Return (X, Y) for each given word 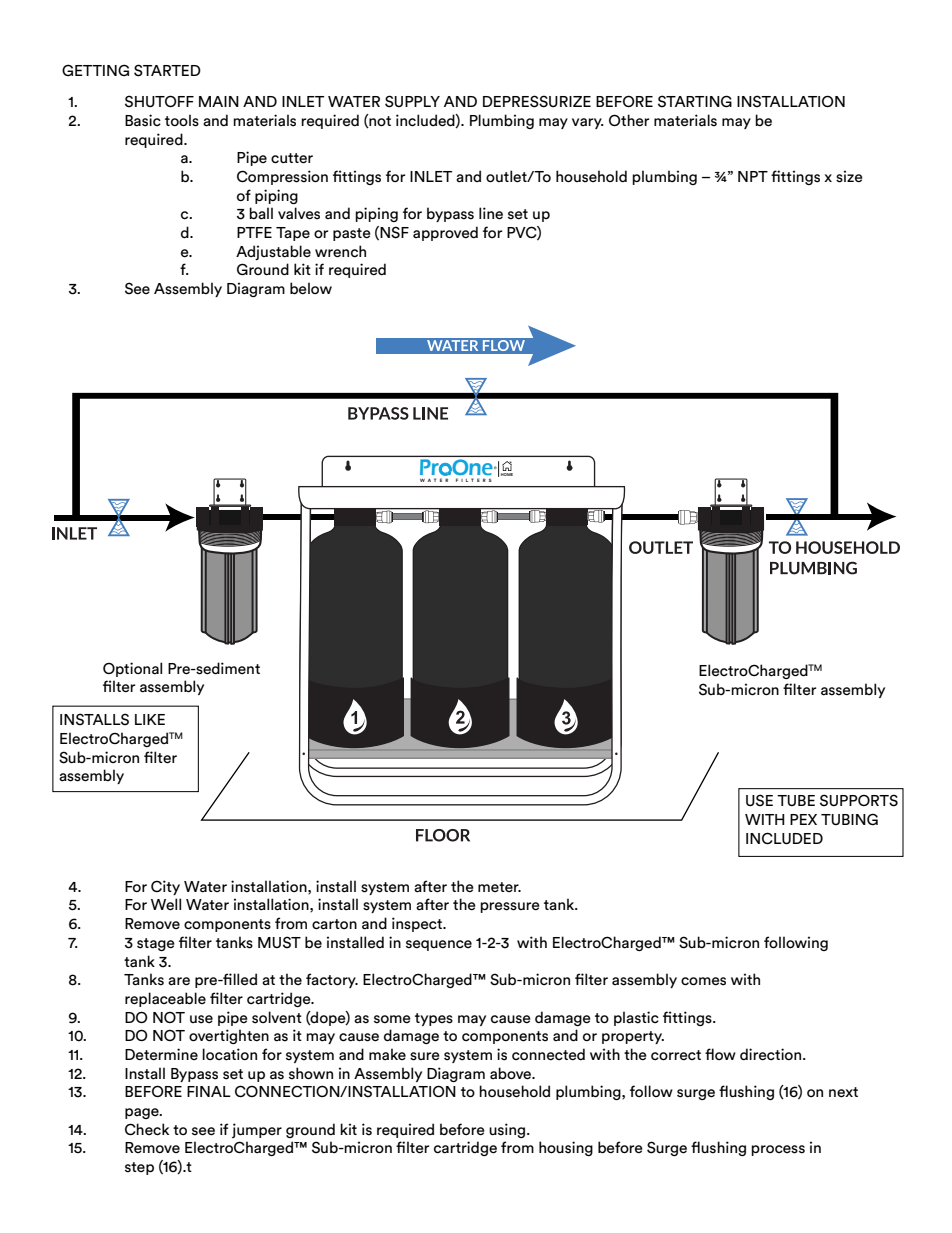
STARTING (695, 101)
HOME (507, 473)
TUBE (796, 800)
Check (147, 1129)
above (512, 1073)
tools (182, 120)
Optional (132, 669)
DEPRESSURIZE (537, 101)
